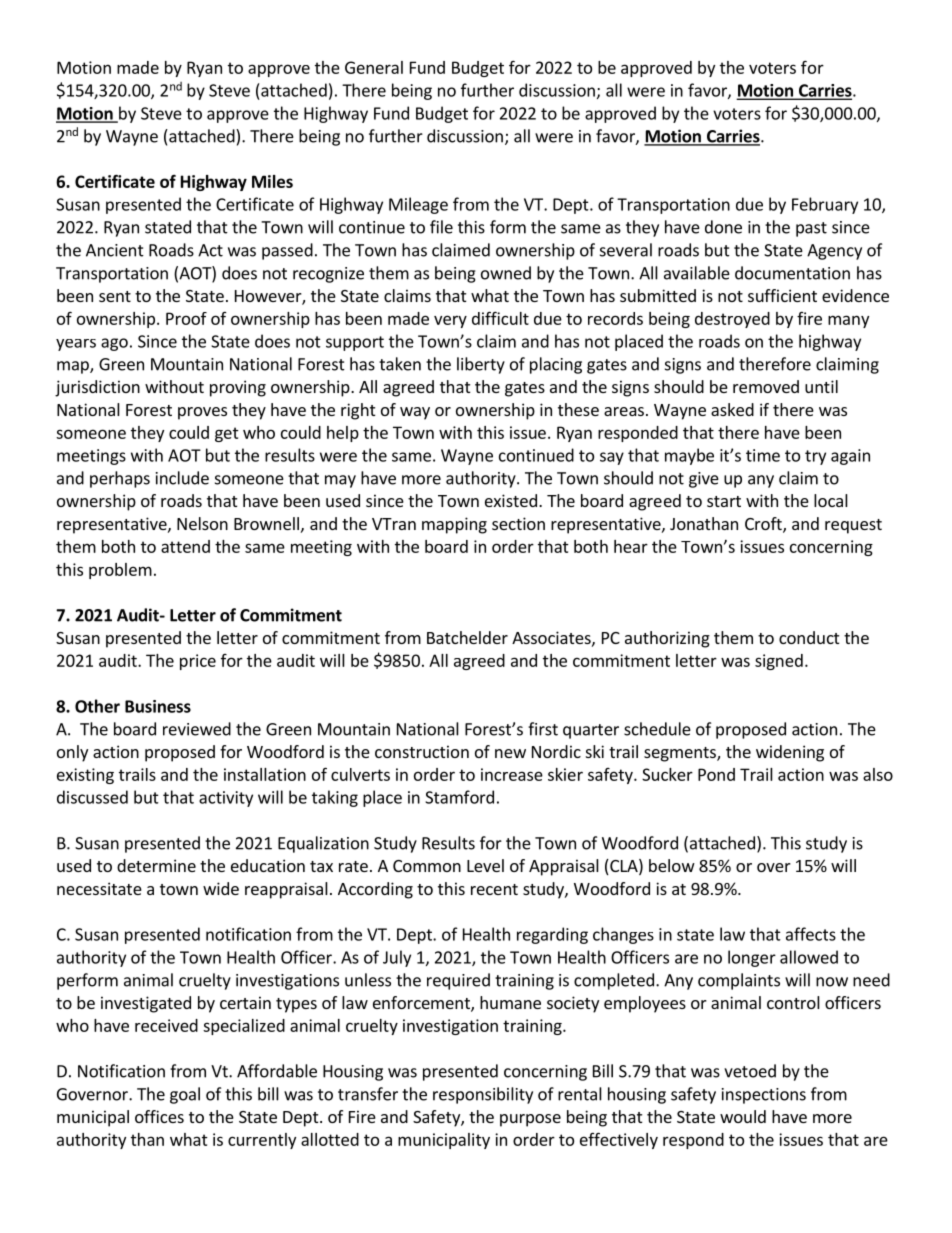 This page has width=952, height=1233. Describe the element at coordinates (825, 205) in the page. I see `February` at that location.
